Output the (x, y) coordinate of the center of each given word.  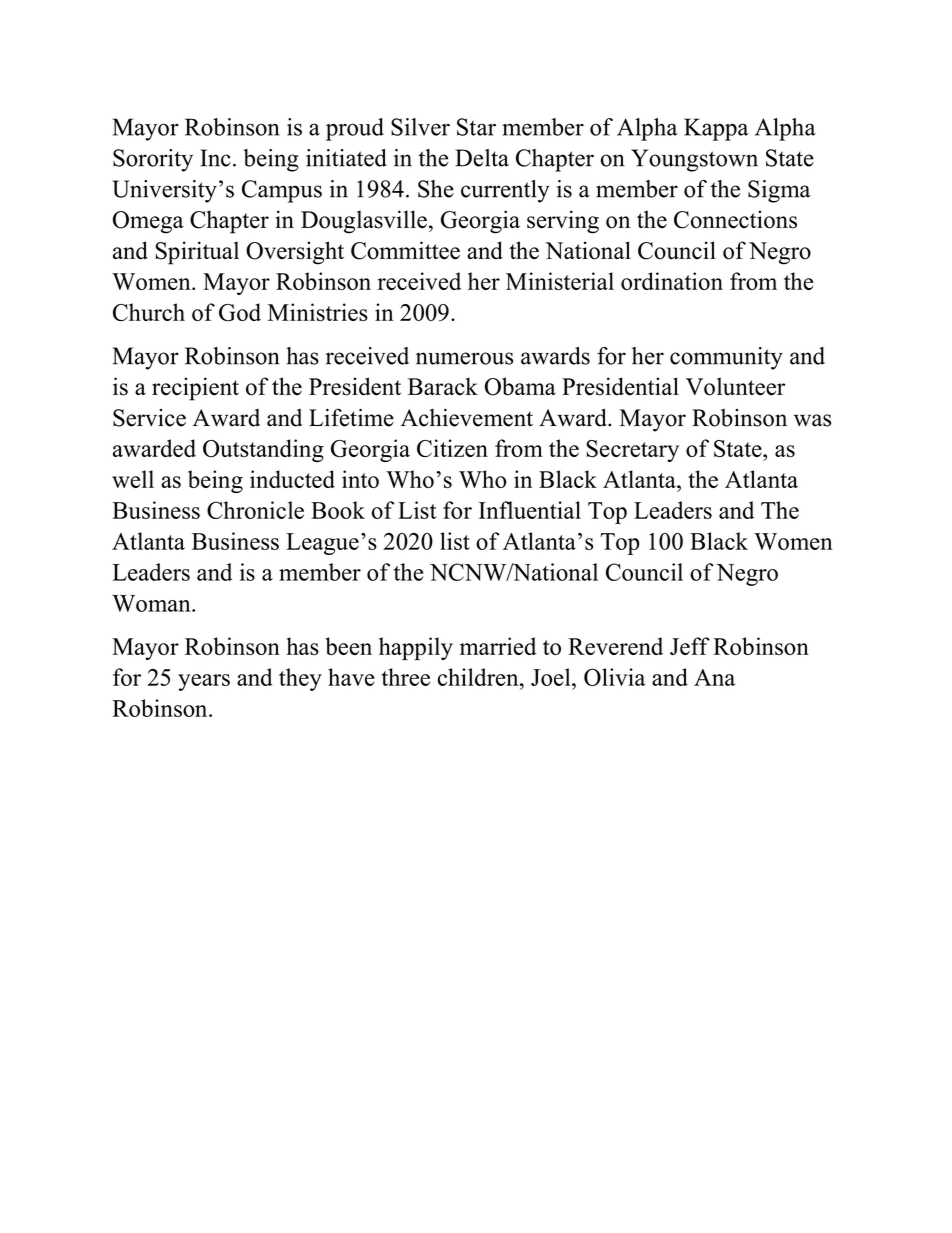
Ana (714, 677)
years (204, 682)
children (479, 677)
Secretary (632, 451)
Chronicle (255, 510)
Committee (405, 250)
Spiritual (197, 253)
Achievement (467, 418)
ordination (672, 281)
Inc (215, 158)
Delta (482, 158)
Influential (530, 510)
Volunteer (735, 386)
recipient (195, 389)
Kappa (716, 129)
